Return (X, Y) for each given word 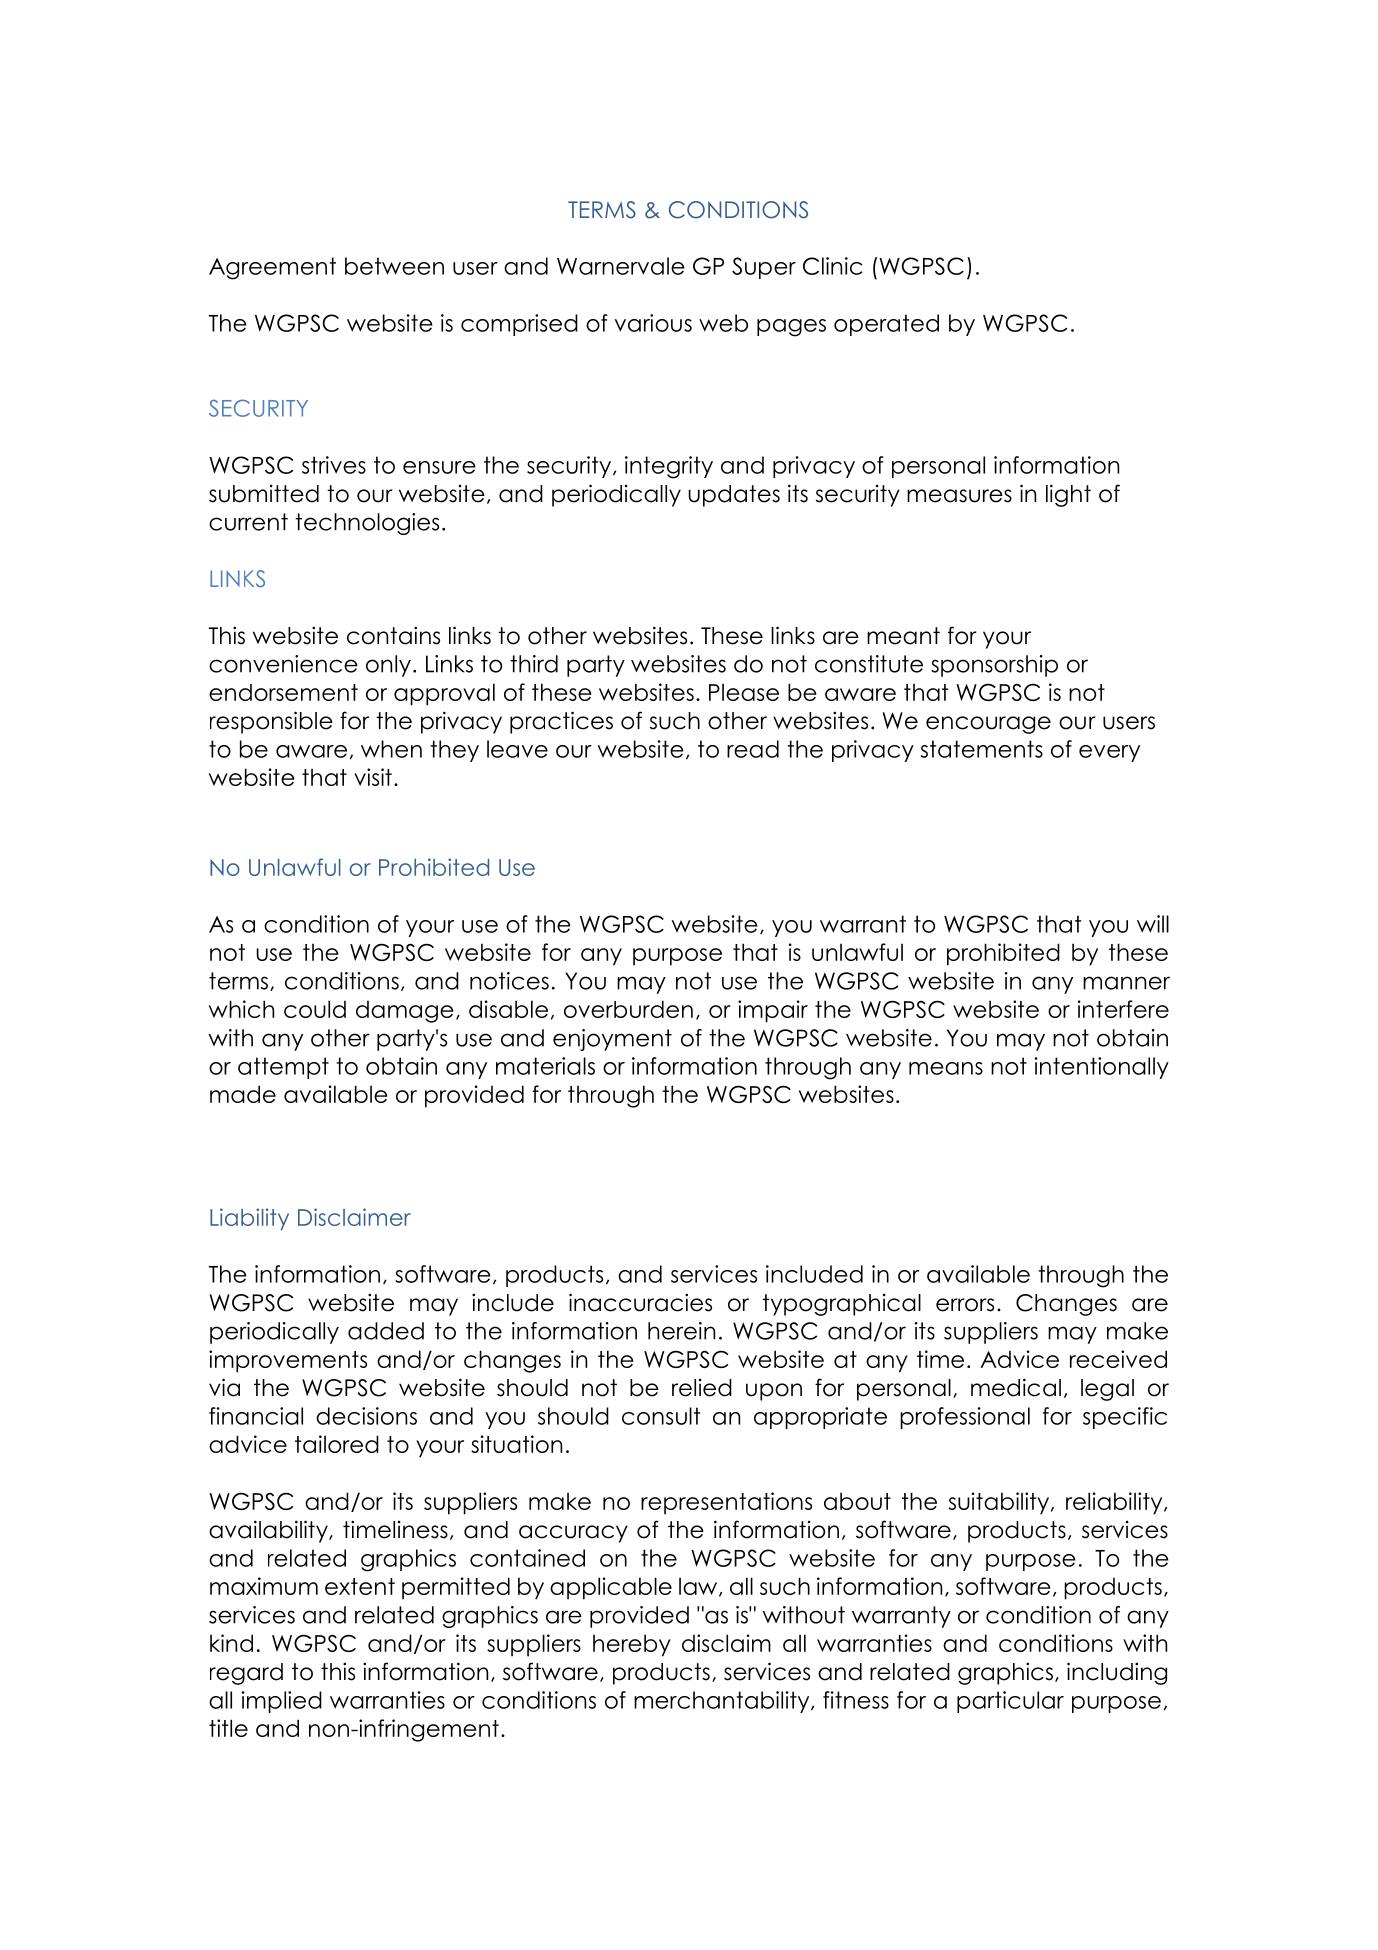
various (653, 323)
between (394, 266)
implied (282, 1702)
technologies (367, 524)
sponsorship (994, 666)
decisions (366, 1416)
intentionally (1102, 1068)
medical (1016, 1387)
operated (886, 325)
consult (661, 1416)
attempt (283, 1068)
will (1153, 924)
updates (734, 496)
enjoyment (612, 1040)
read (753, 749)
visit (373, 777)
